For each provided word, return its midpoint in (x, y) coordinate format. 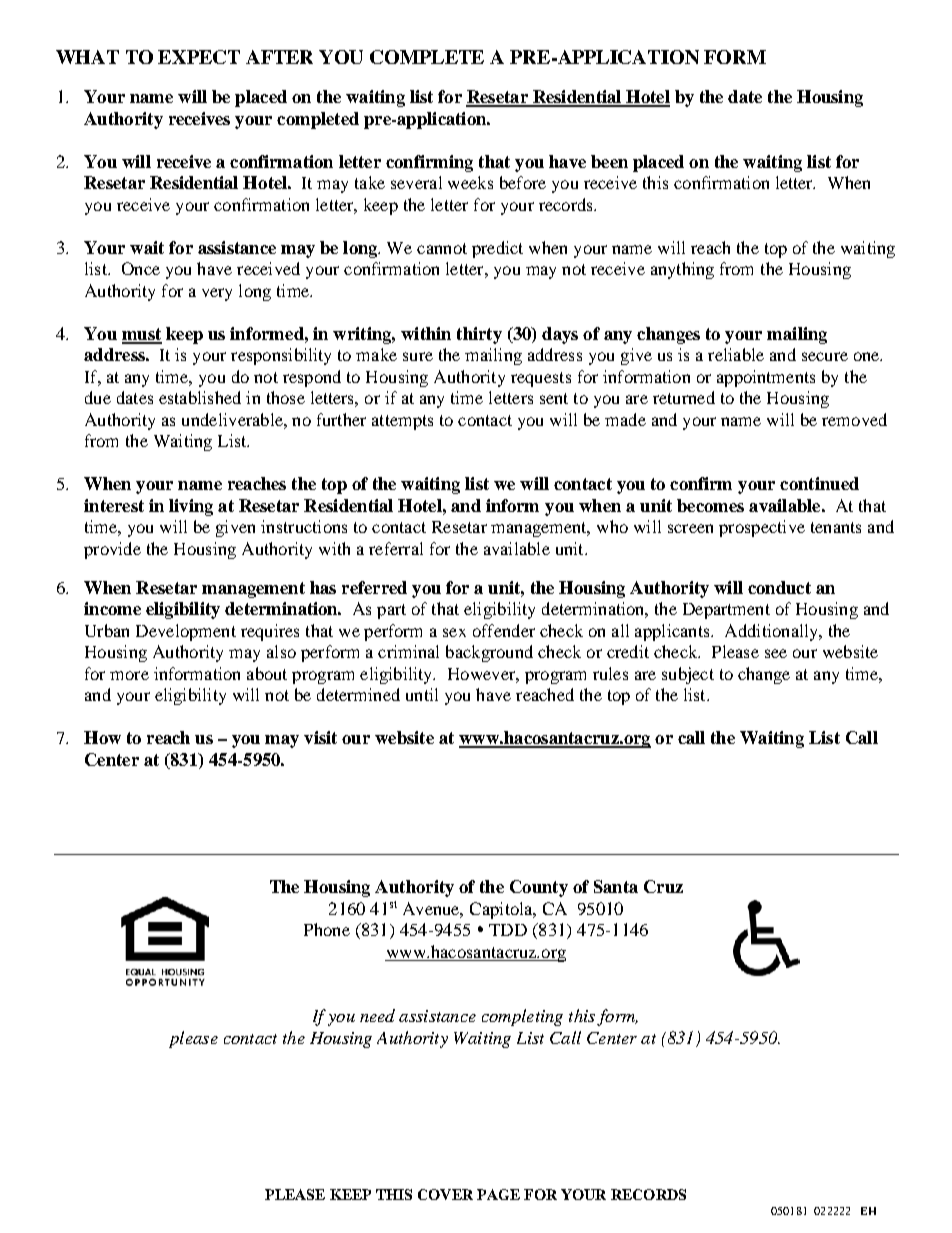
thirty (479, 335)
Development (186, 632)
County (539, 888)
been (609, 161)
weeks (470, 182)
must (142, 335)
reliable (736, 354)
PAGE (498, 1194)
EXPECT (199, 57)
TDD (508, 930)
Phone (327, 929)
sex (454, 632)
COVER (445, 1194)
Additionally (773, 632)
